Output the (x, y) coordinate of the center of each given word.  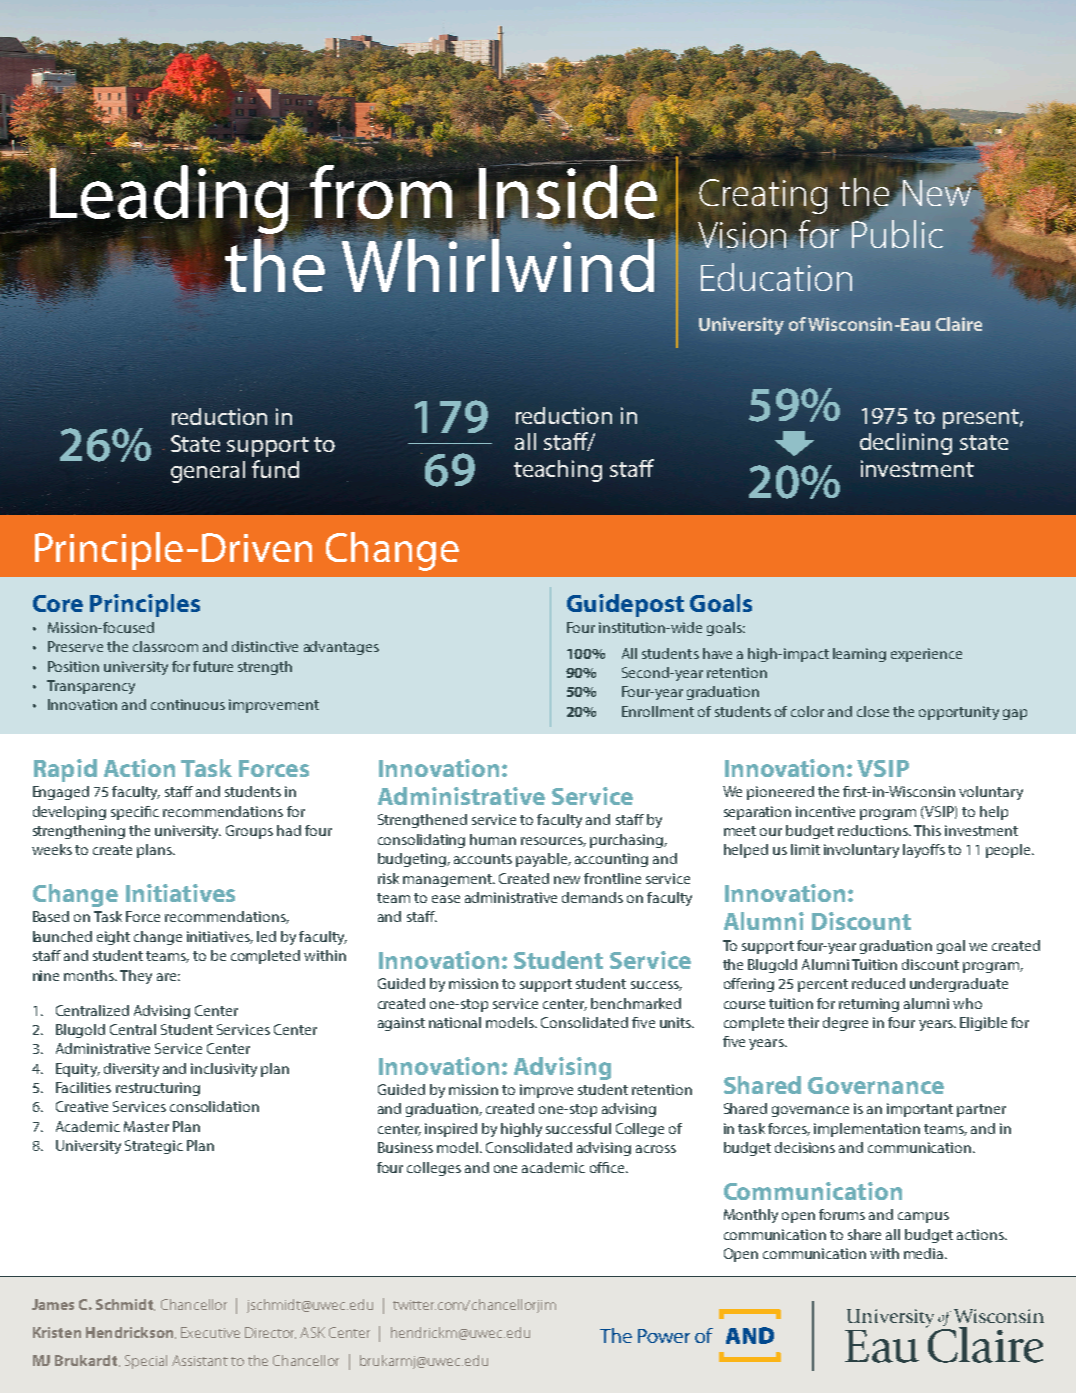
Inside (567, 192)
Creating (763, 196)
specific (135, 813)
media (925, 1253)
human (493, 839)
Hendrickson (131, 1333)
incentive (825, 811)
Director (270, 1333)
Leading (167, 199)
